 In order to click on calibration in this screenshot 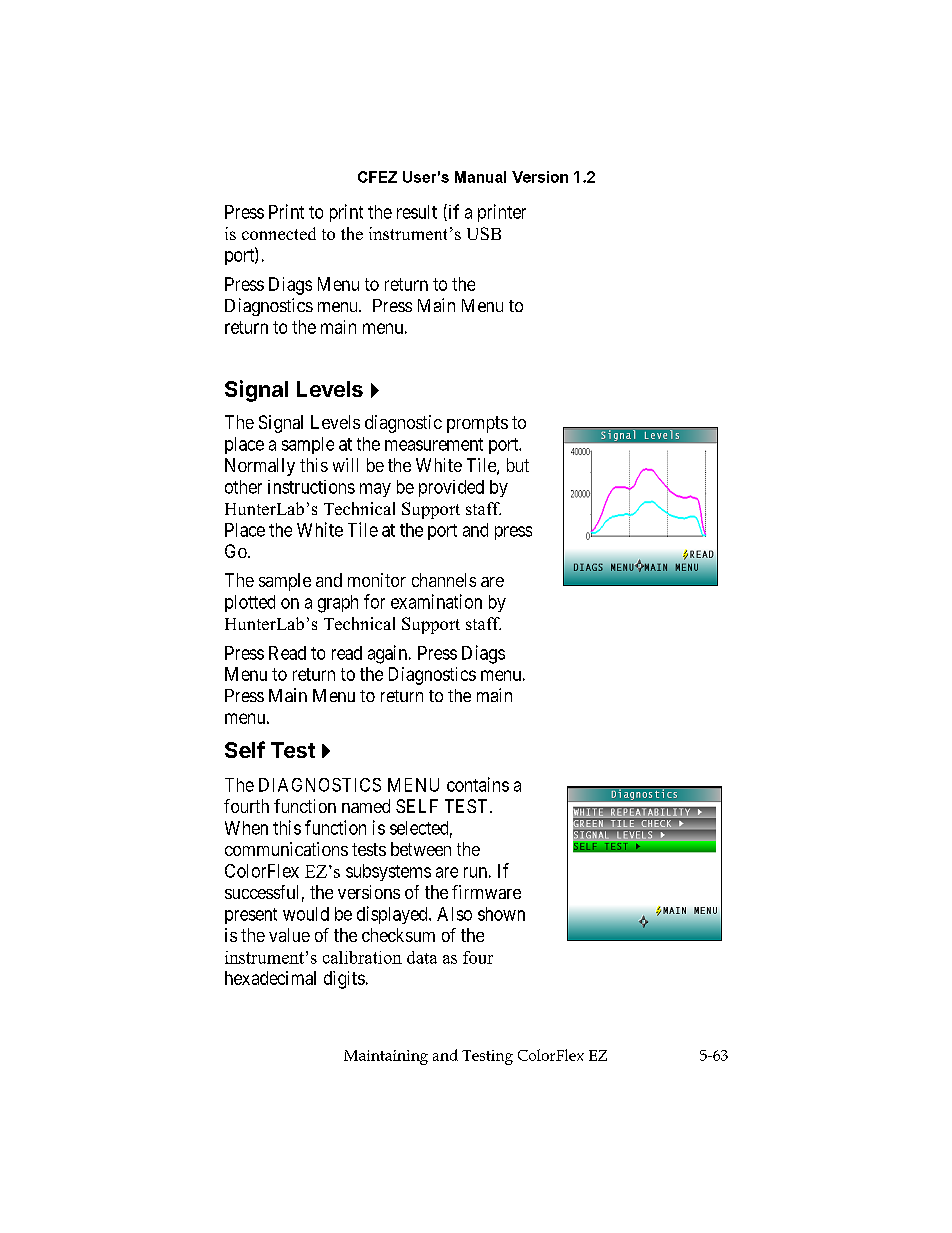, I will do `click(362, 957)`.
